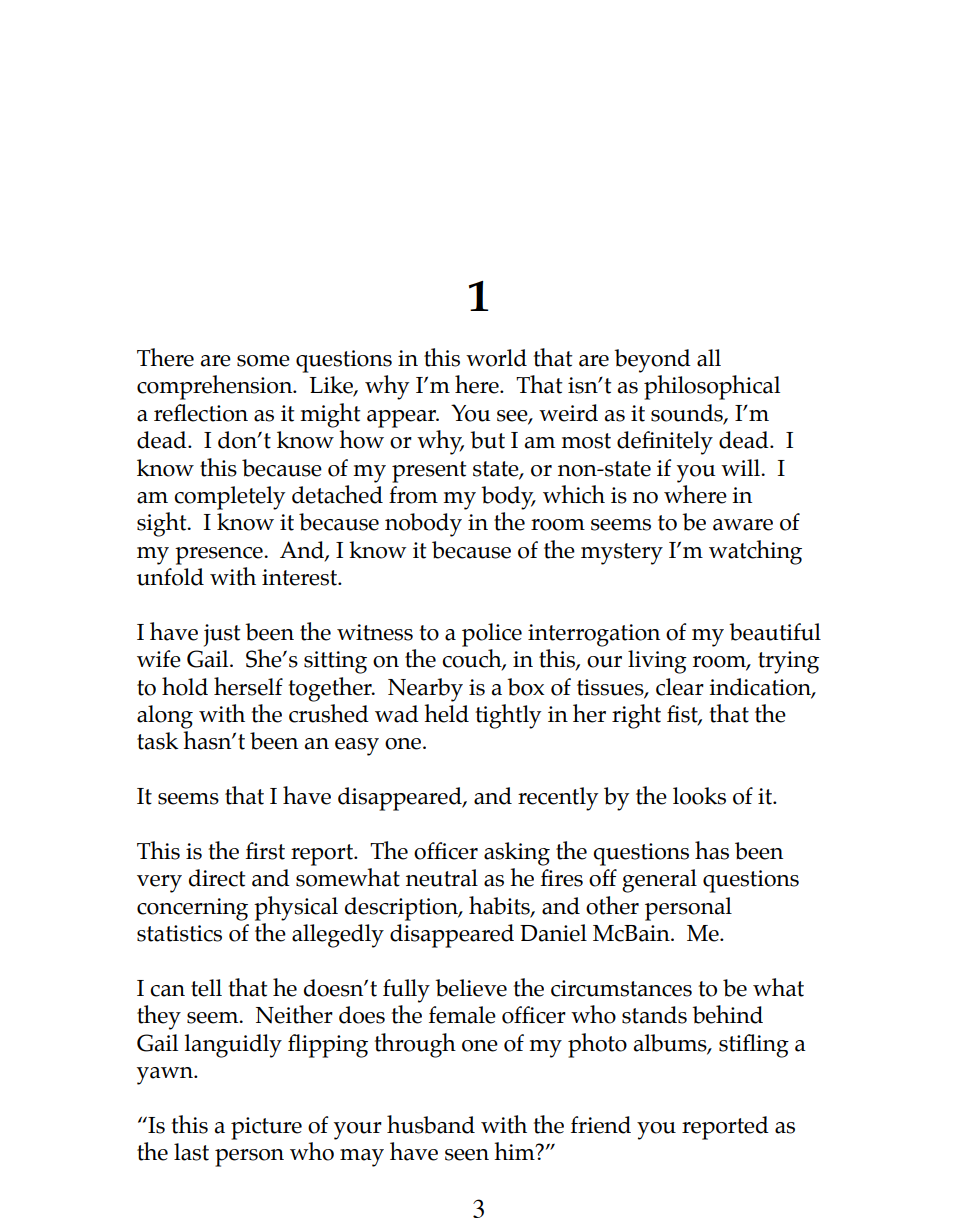 This page has width=958, height=1232. What do you see at coordinates (248, 686) in the page?
I see `herself` at bounding box center [248, 686].
